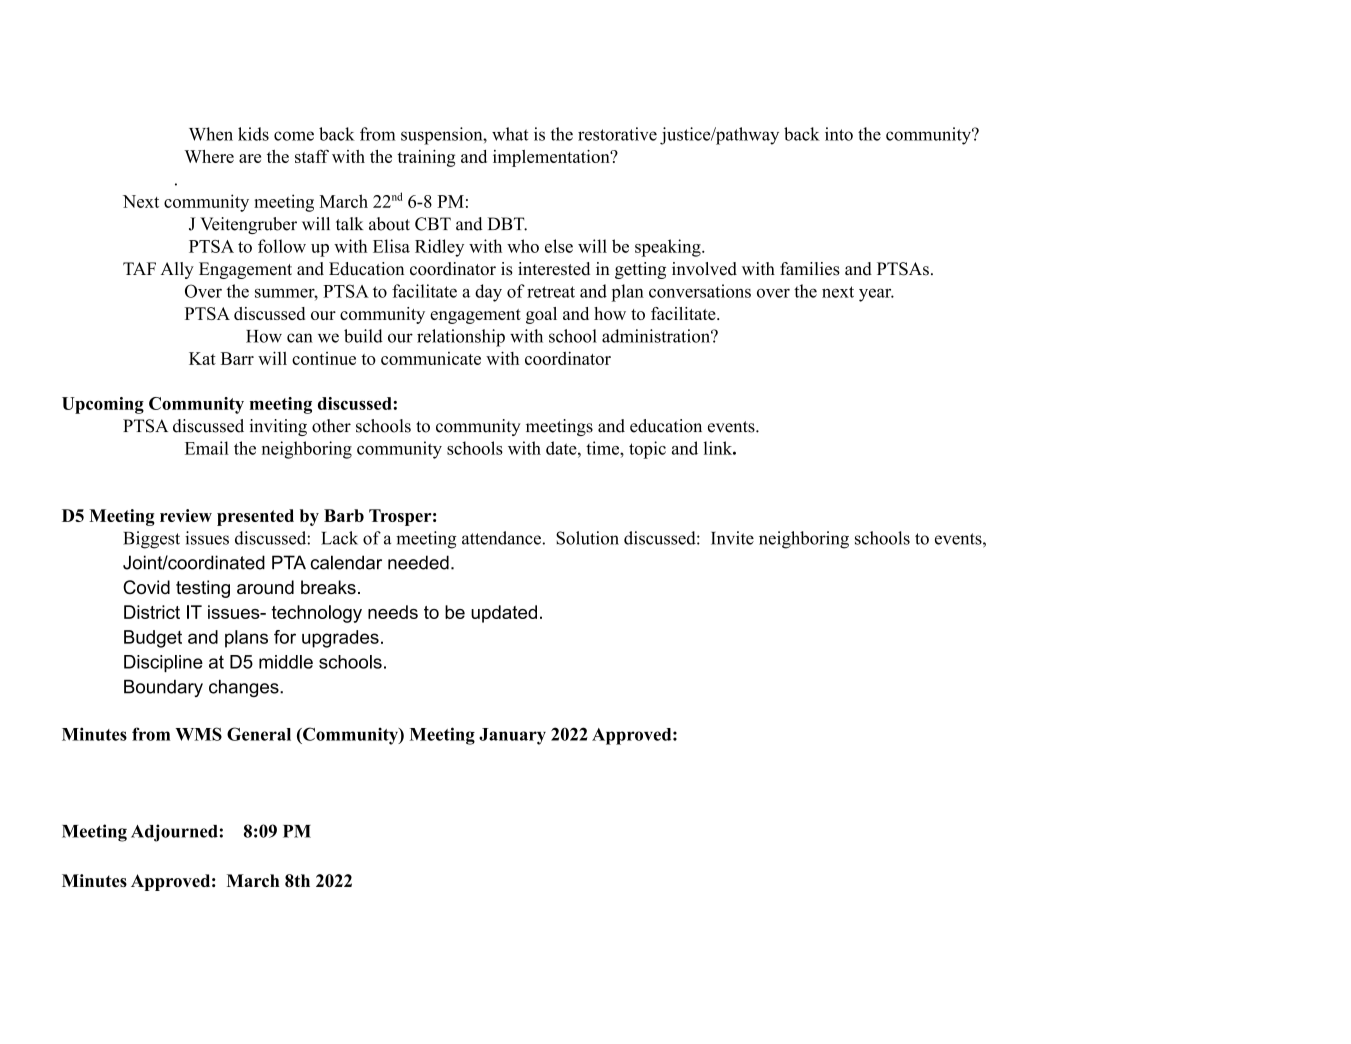 The height and width of the screenshot is (1044, 1351). I want to click on into, so click(839, 134).
